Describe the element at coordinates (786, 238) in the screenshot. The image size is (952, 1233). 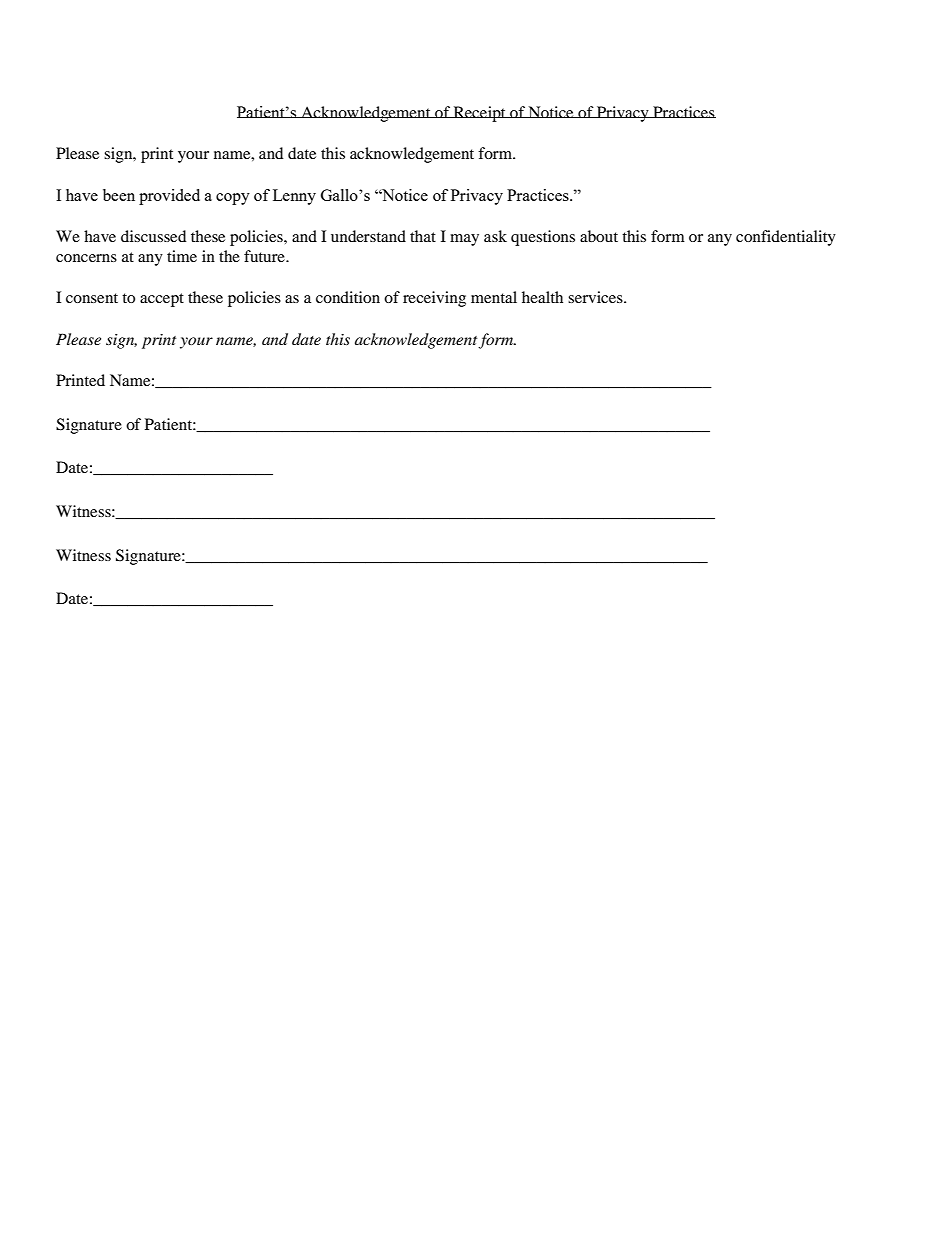
I see `confidentiality` at that location.
